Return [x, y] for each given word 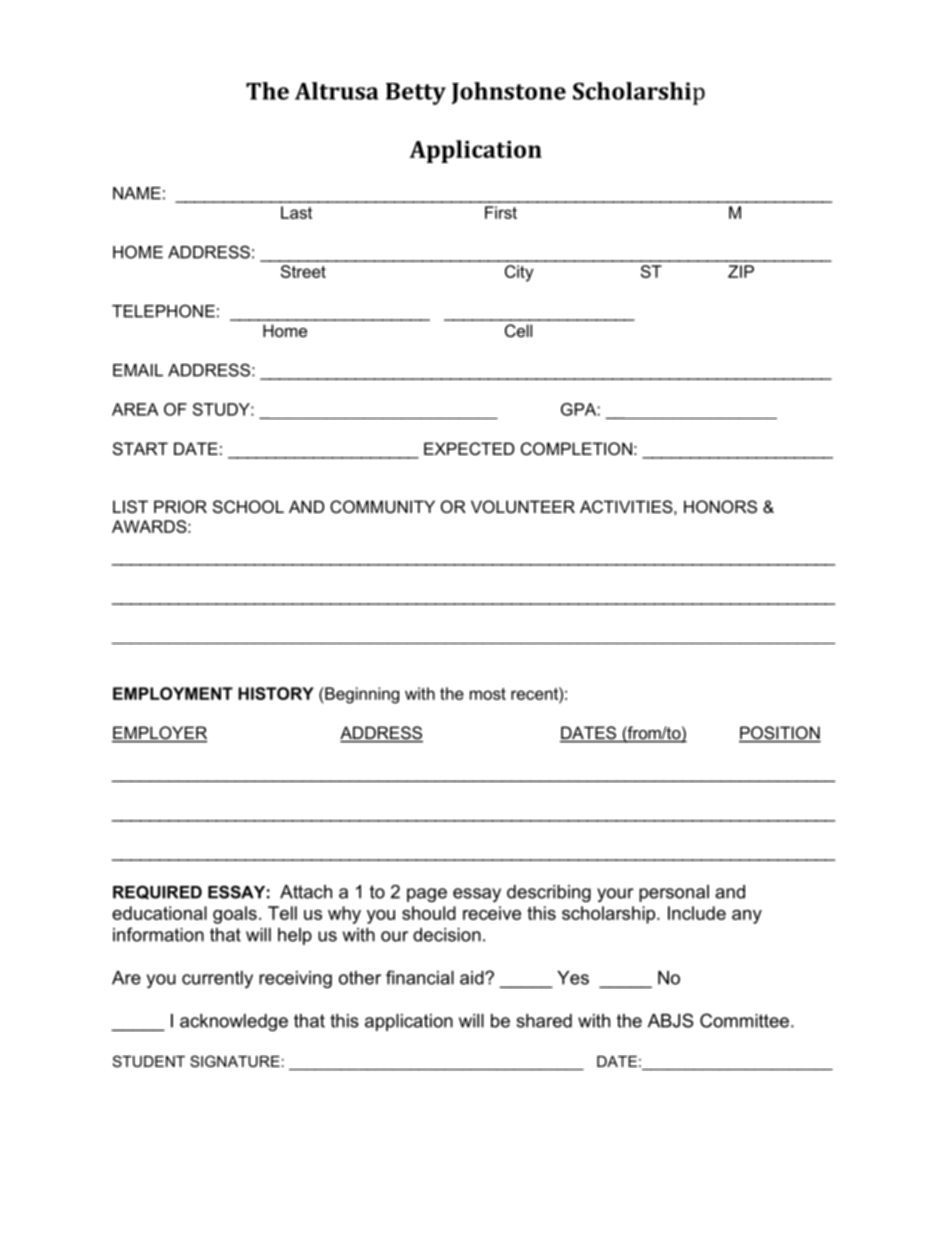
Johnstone [509, 93]
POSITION [780, 734]
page [427, 895]
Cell [518, 330]
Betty [416, 94]
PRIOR [180, 506]
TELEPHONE [163, 311]
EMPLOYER [160, 734]
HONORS [720, 506]
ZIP [741, 271]
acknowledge [234, 1022]
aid [473, 978]
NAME [137, 193]
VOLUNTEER [523, 506]
